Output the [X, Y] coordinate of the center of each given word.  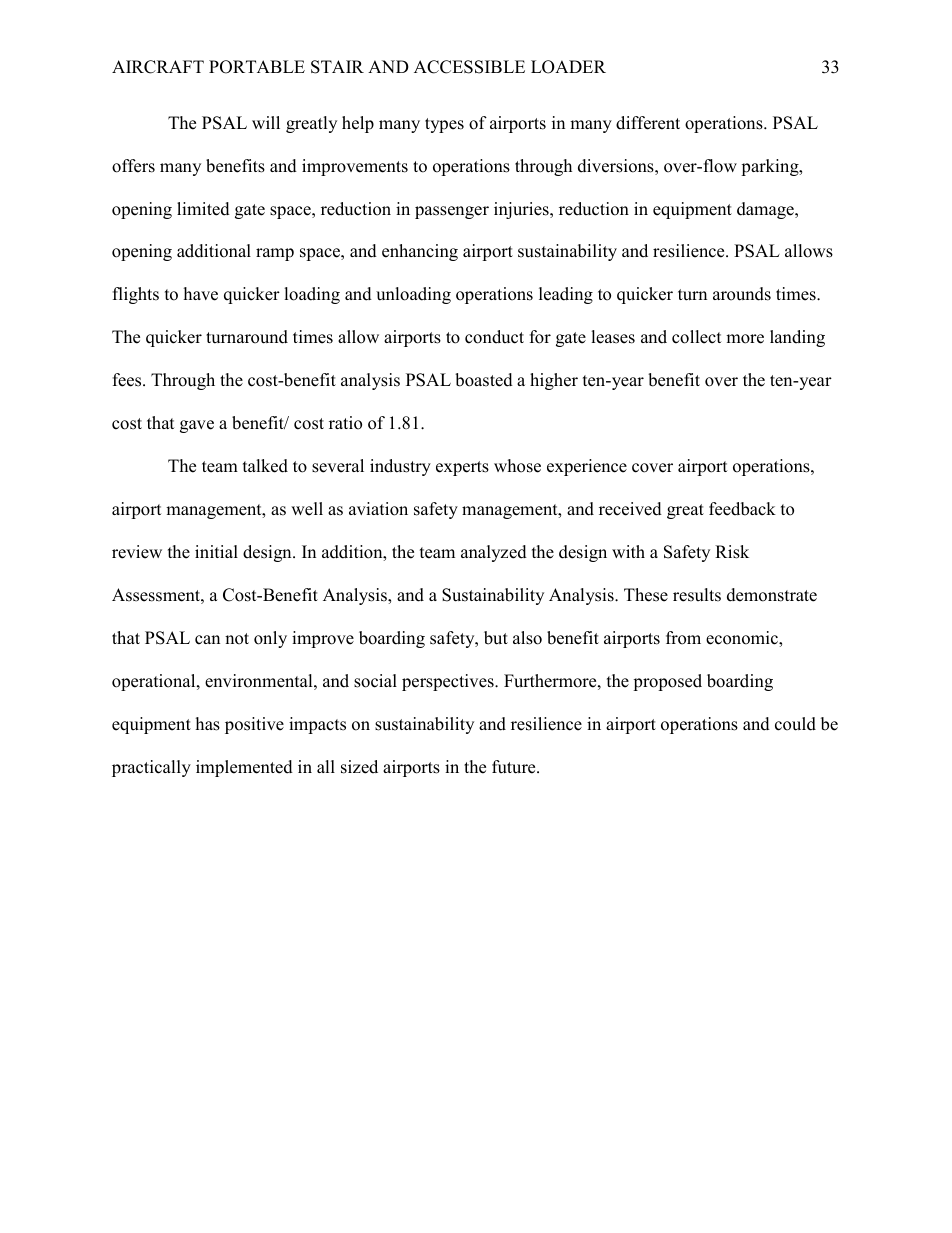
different [648, 123]
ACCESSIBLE [469, 67]
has [208, 724]
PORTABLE [257, 67]
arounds [742, 294]
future [515, 767]
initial [216, 551]
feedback [742, 509]
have [201, 294]
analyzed [494, 553]
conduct [494, 337]
